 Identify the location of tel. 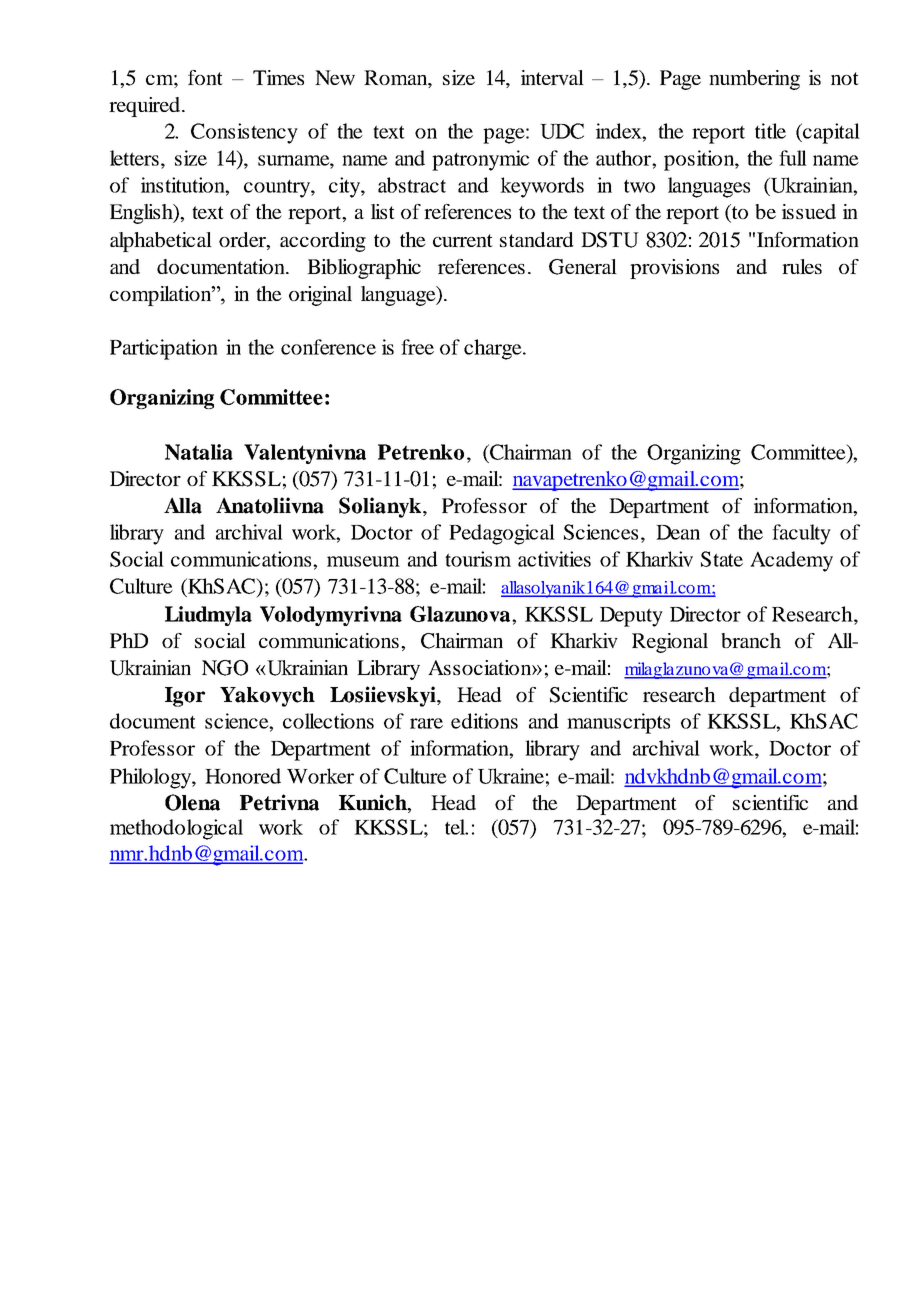
(456, 827).
